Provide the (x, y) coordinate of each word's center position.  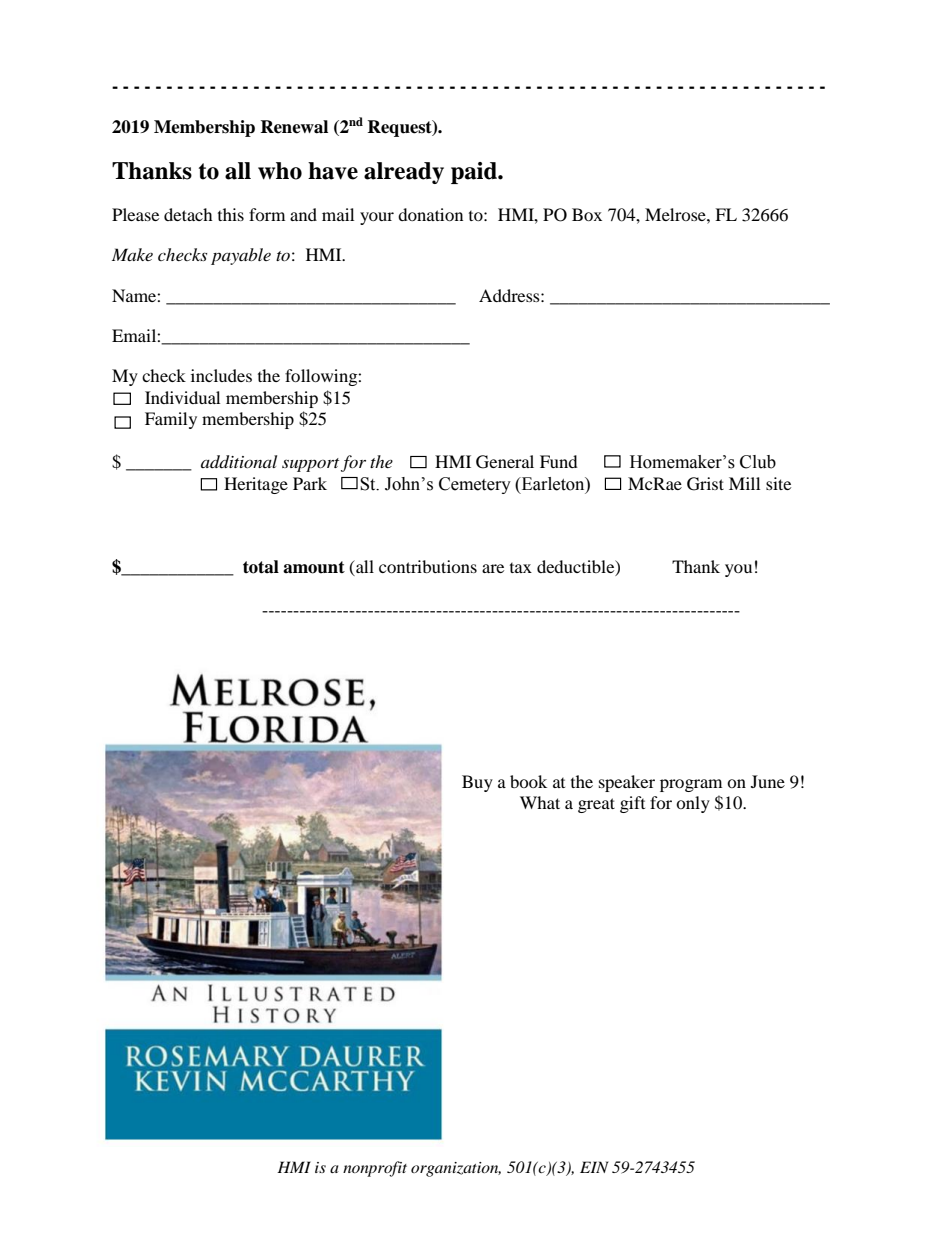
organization (456, 1169)
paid (475, 173)
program (691, 785)
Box (587, 214)
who (280, 171)
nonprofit (375, 1169)
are (493, 568)
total (261, 567)
